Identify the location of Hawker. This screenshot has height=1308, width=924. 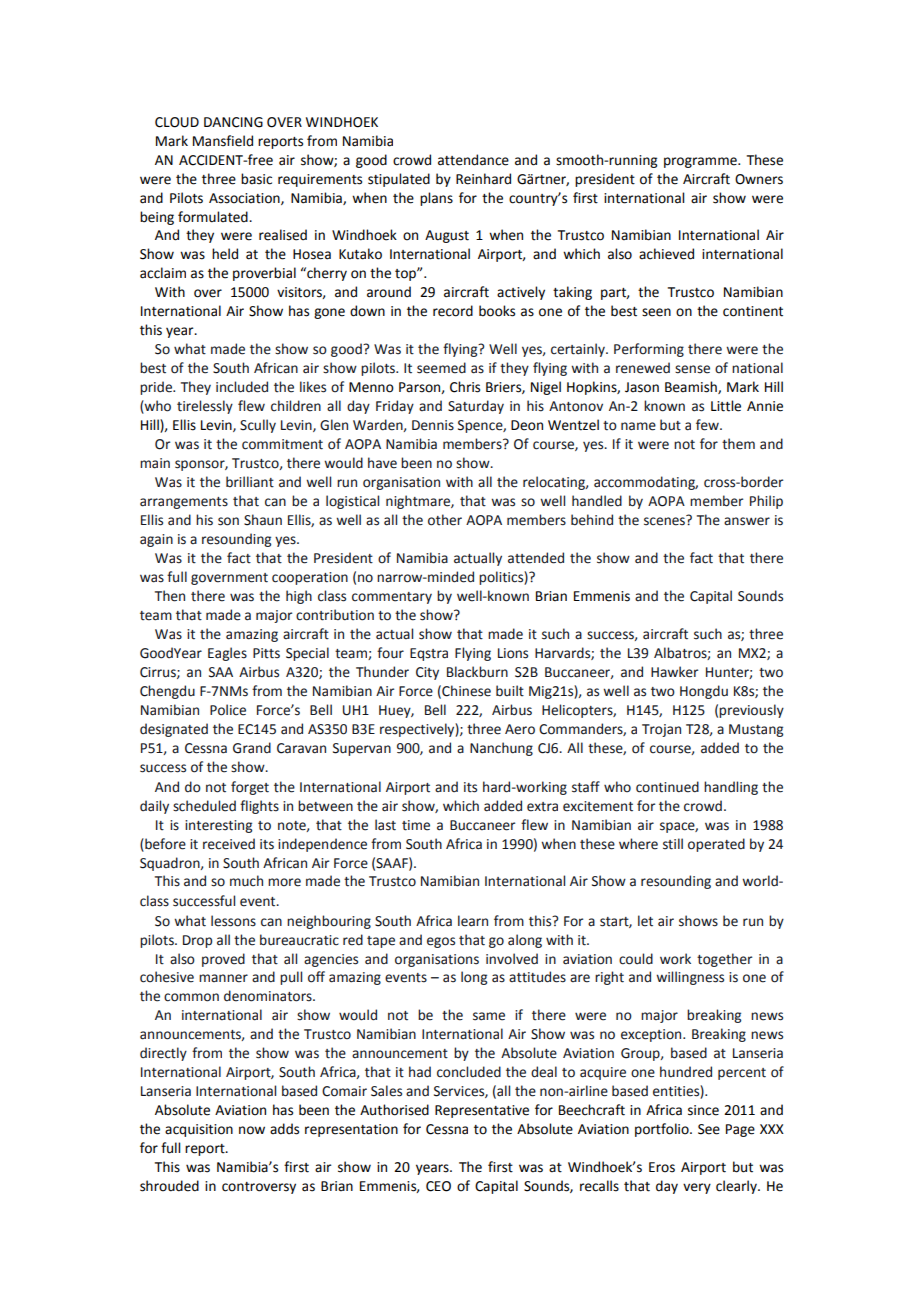
(674, 672).
